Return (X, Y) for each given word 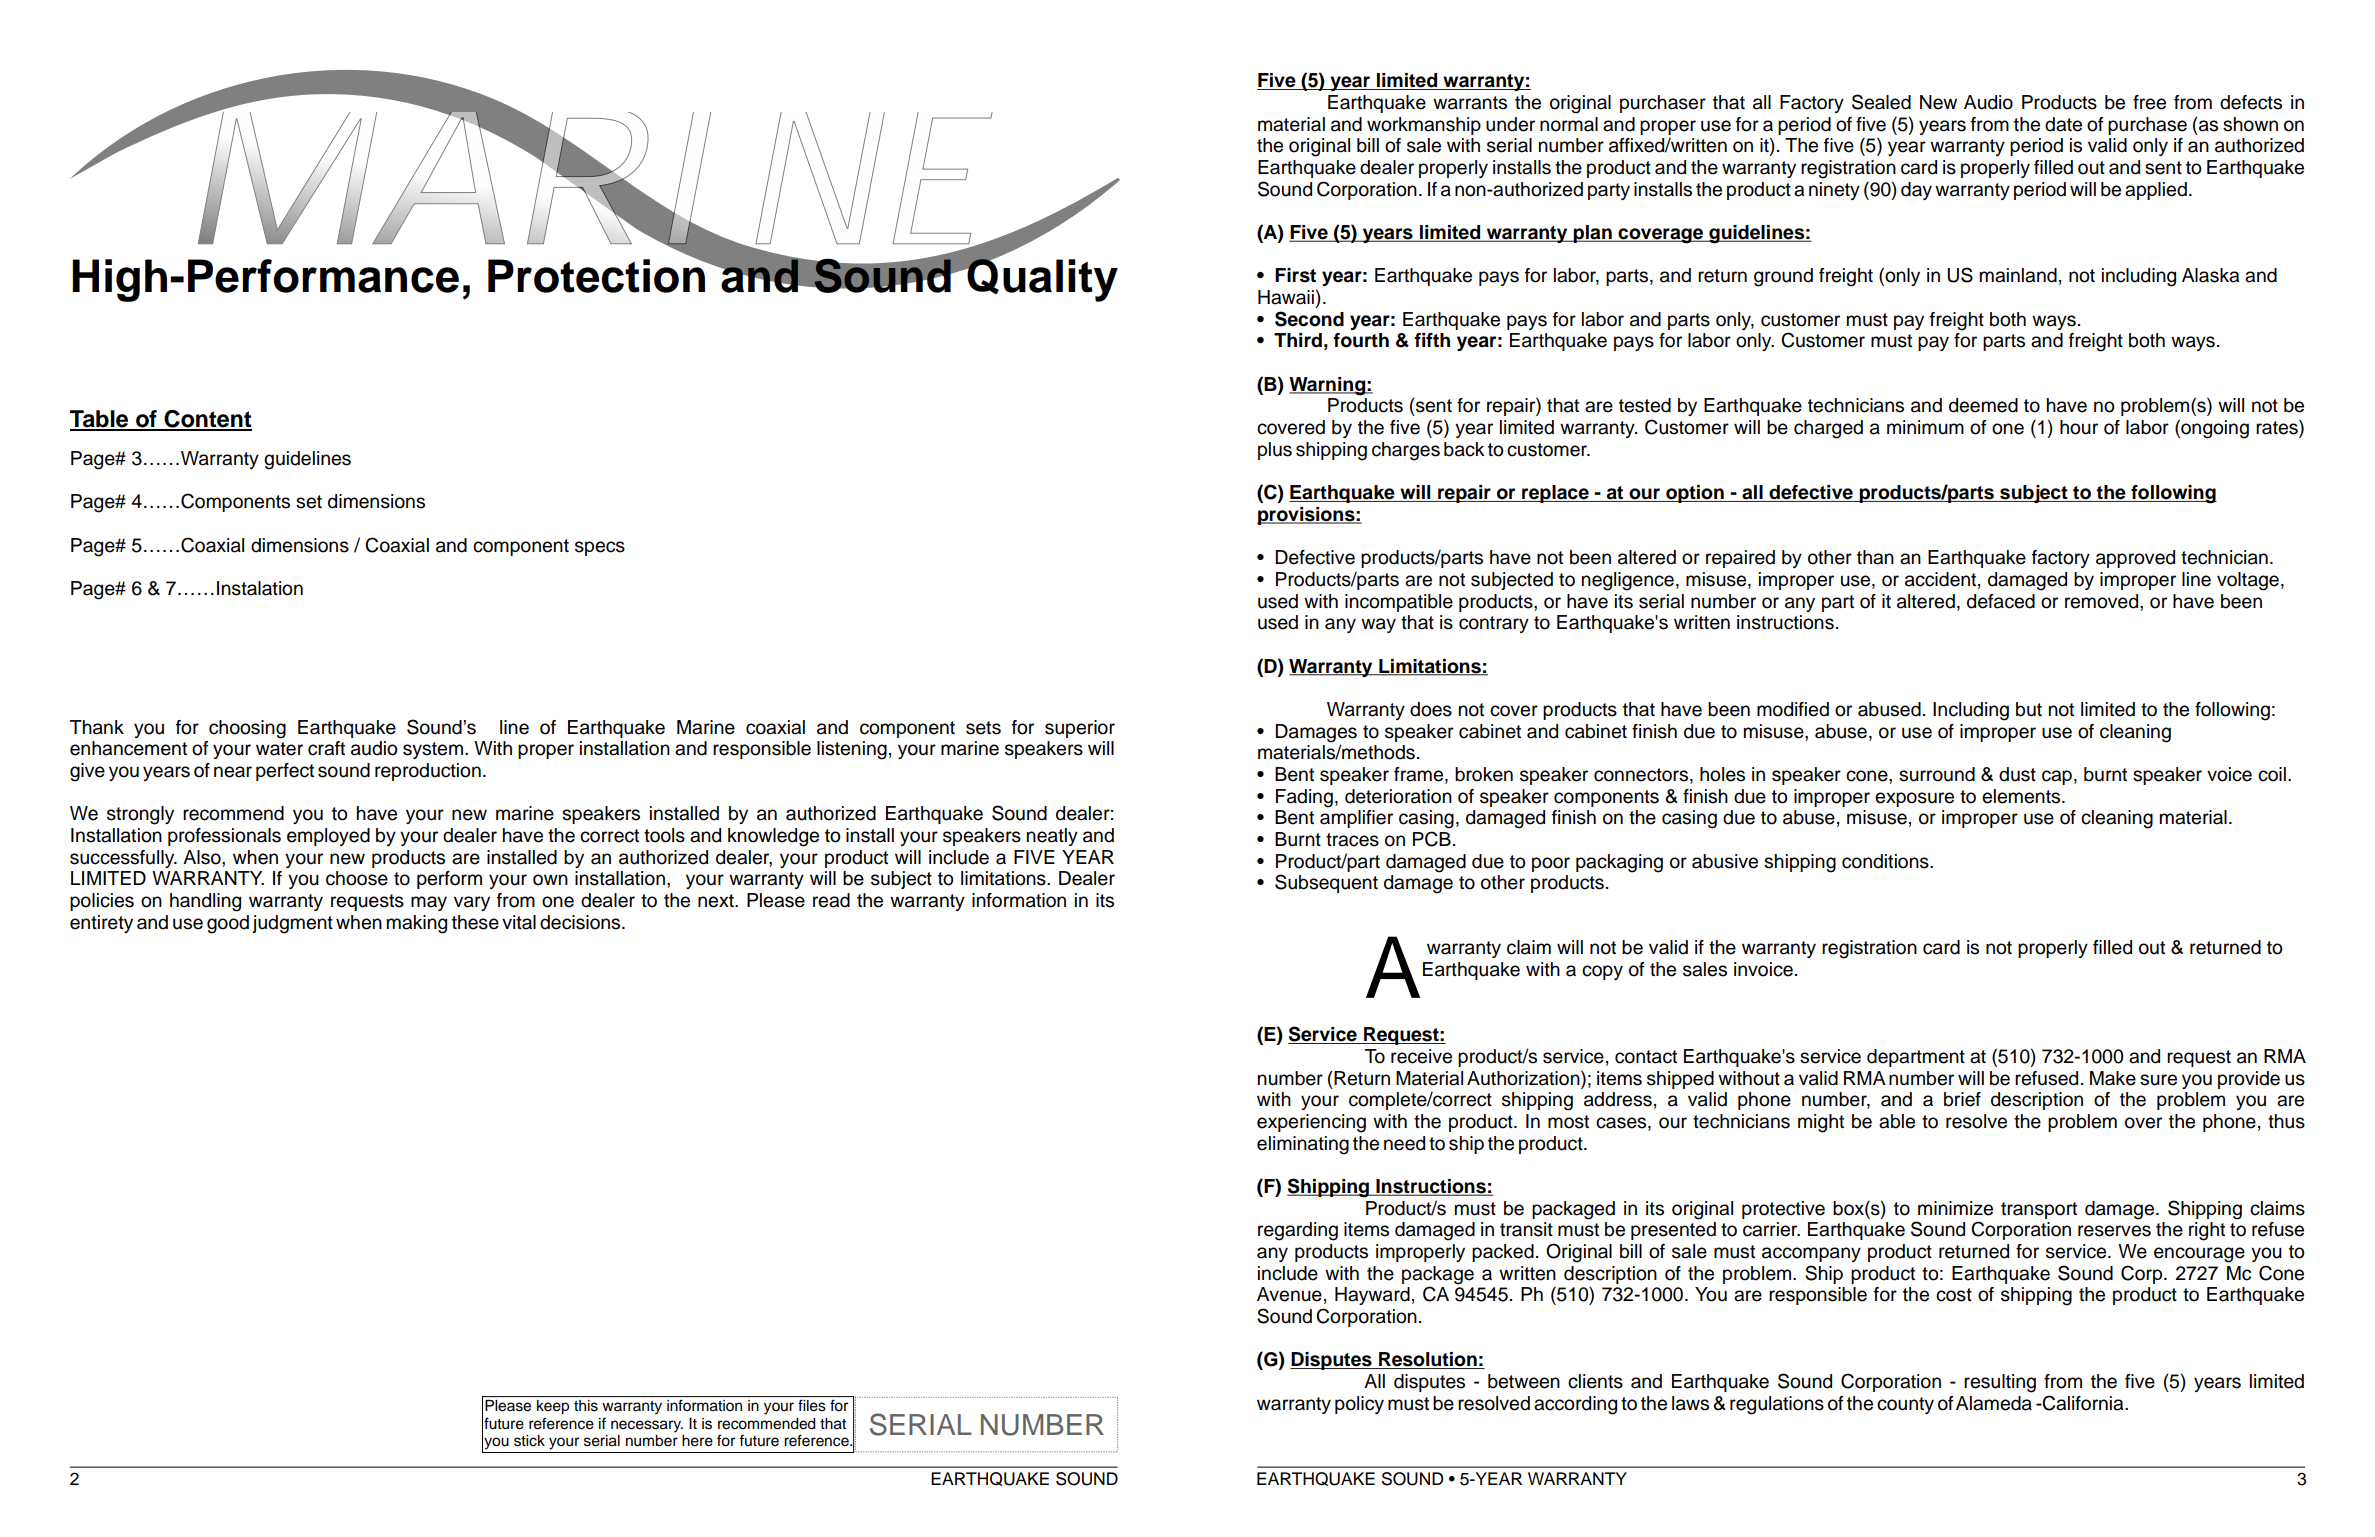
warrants (1470, 103)
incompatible (1399, 603)
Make (2113, 1078)
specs (600, 548)
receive (1421, 1056)
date (2063, 124)
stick (529, 1441)
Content (207, 420)
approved (2135, 559)
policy (1359, 1405)
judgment (292, 924)
